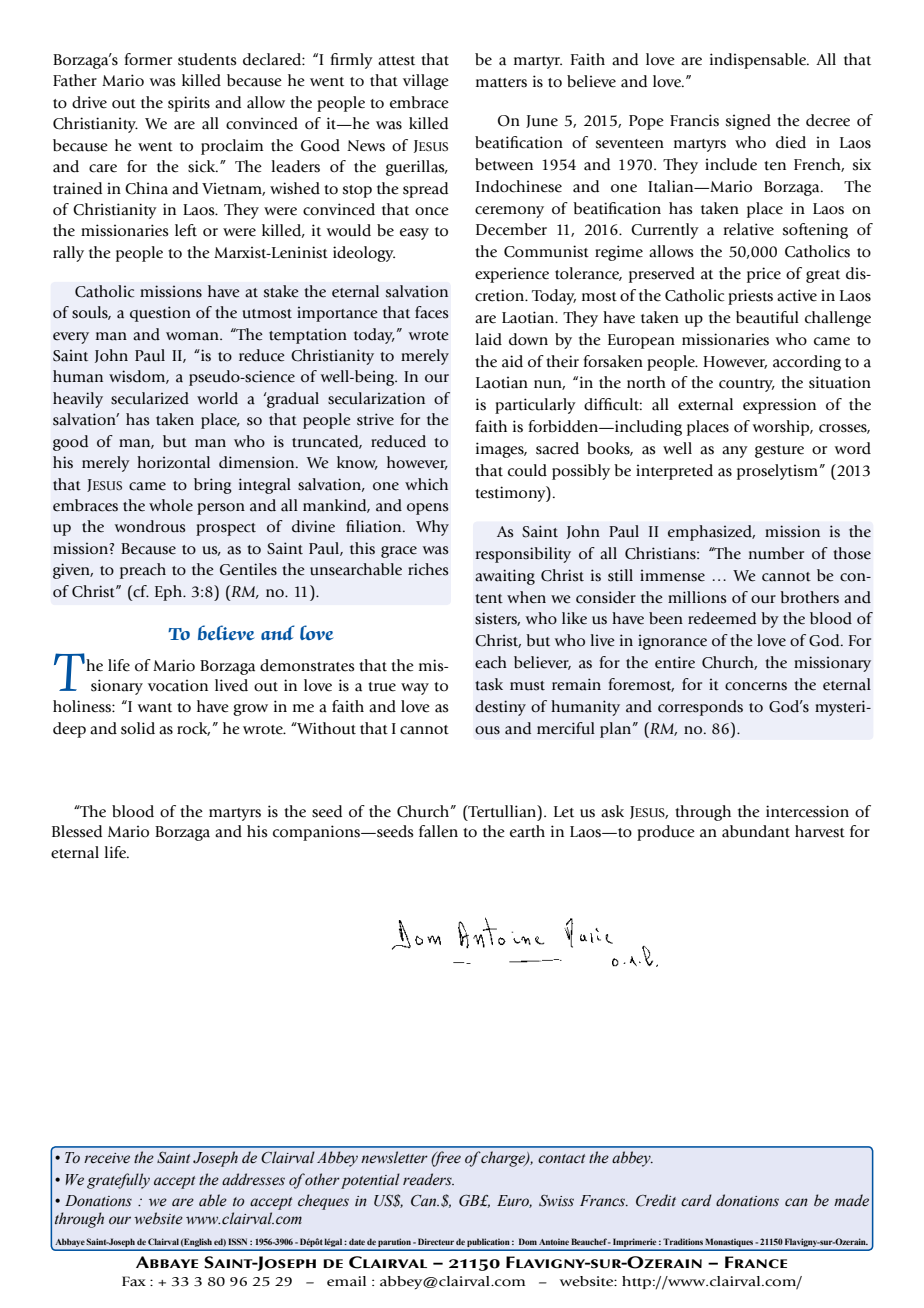 The width and height of the document is (924, 1308). Describe the element at coordinates (154, 708) in the document. I see `want` at that location.
